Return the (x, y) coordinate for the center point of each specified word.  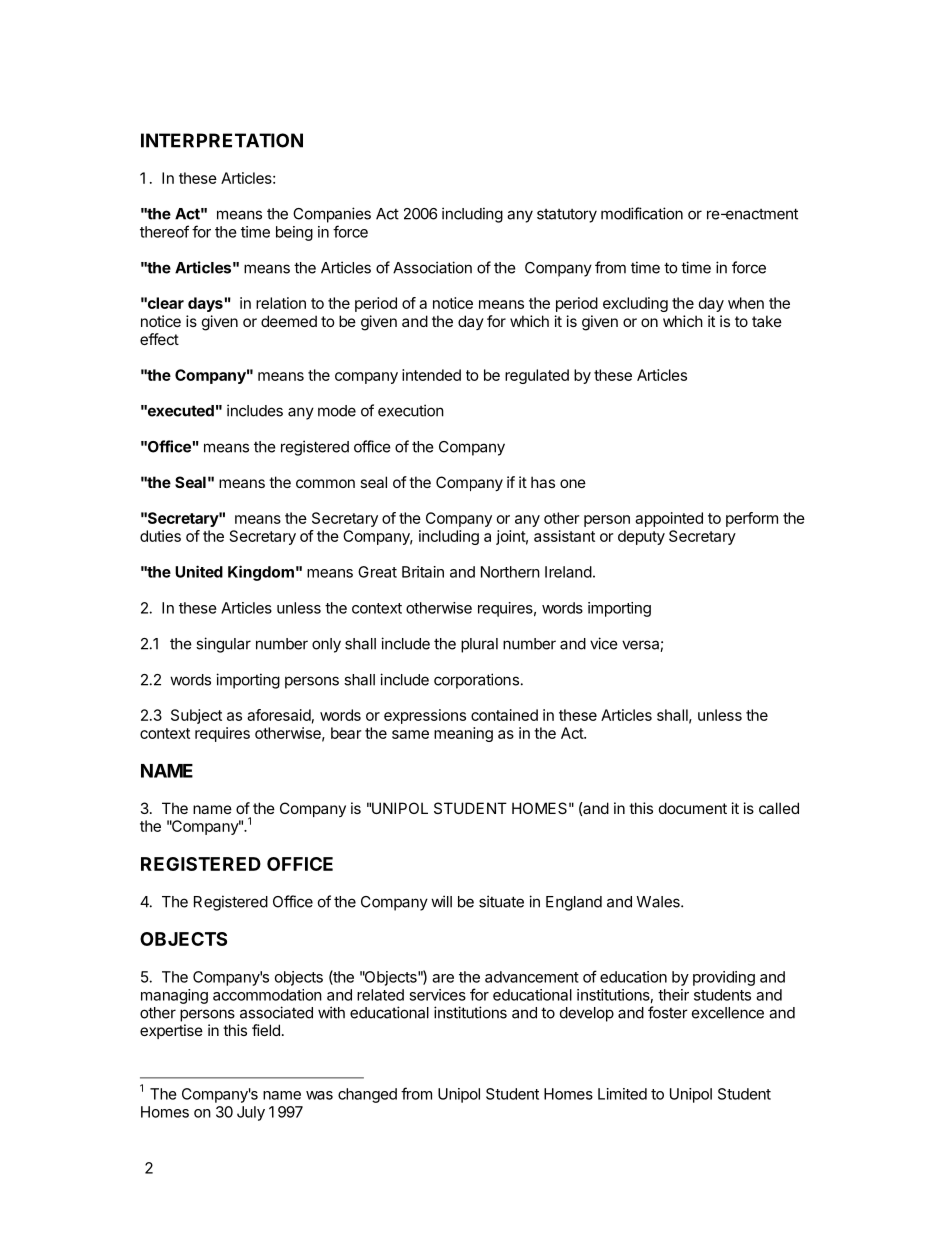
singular (223, 645)
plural (479, 645)
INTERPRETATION (222, 140)
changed (367, 1095)
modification (642, 213)
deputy (641, 537)
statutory (567, 216)
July (251, 1113)
